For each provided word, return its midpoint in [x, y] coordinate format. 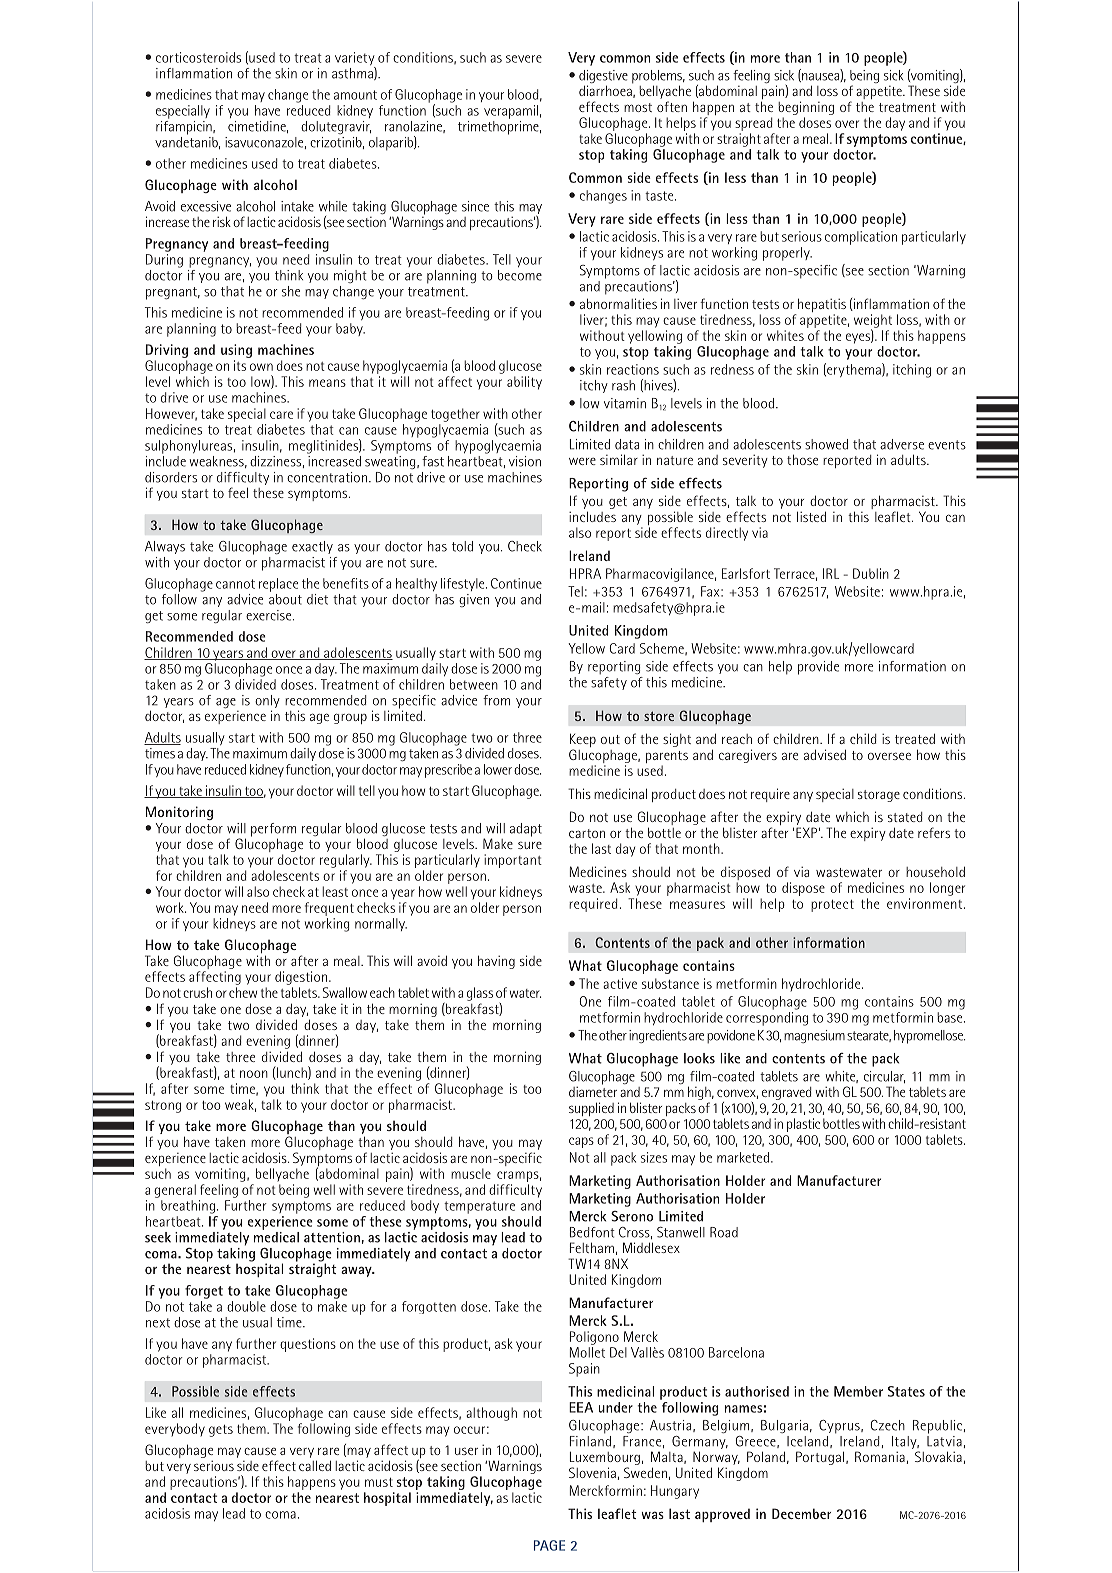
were [582, 461]
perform [273, 831]
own [261, 367]
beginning [806, 108]
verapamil [511, 112]
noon [254, 1074]
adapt [526, 830]
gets [221, 1431]
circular [884, 1077]
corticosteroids [198, 57]
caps [581, 1142]
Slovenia [592, 1472]
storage [879, 796]
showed [826, 444]
